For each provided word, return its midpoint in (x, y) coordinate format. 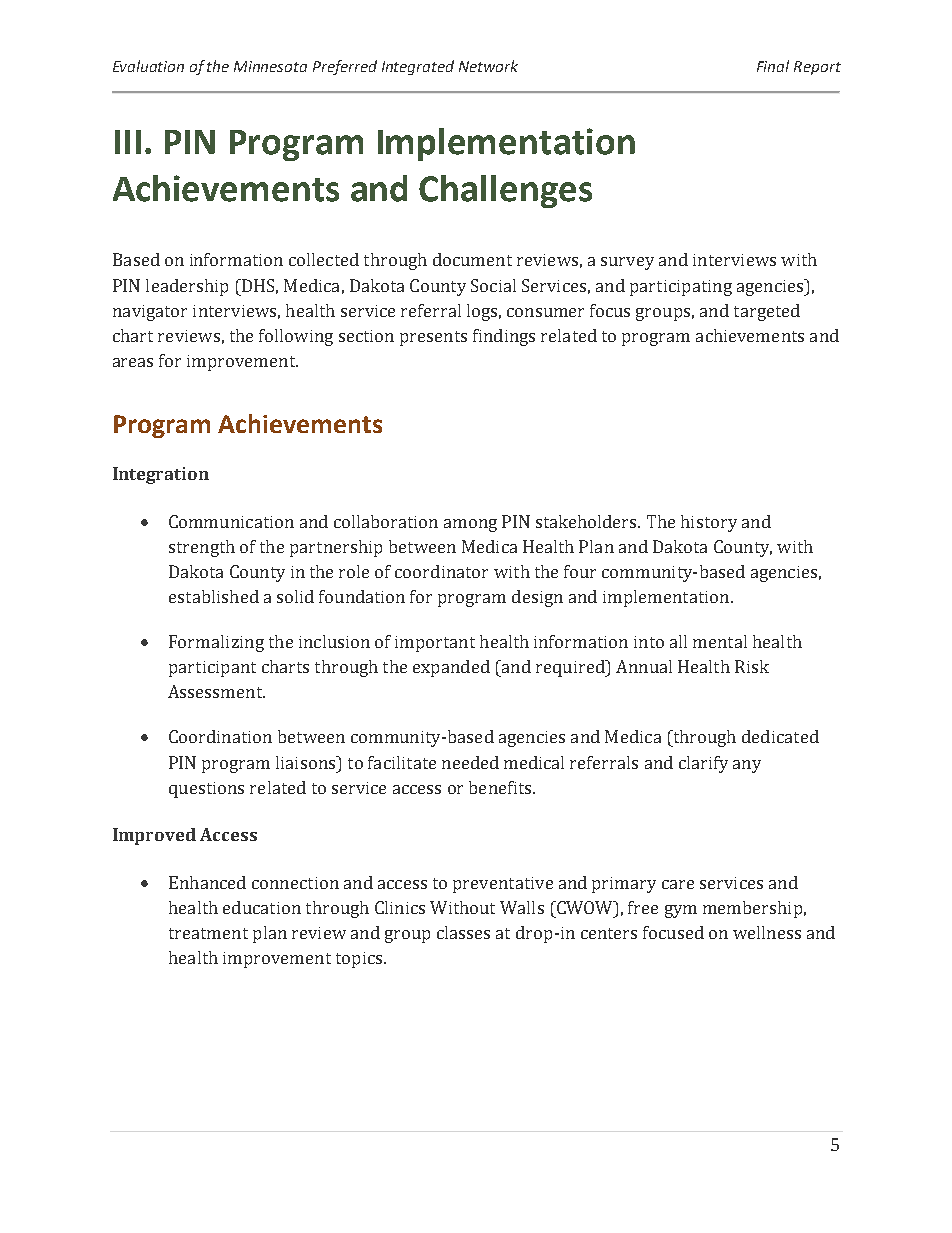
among (470, 525)
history (709, 523)
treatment (208, 933)
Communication (231, 521)
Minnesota (270, 66)
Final (773, 66)
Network (488, 66)
